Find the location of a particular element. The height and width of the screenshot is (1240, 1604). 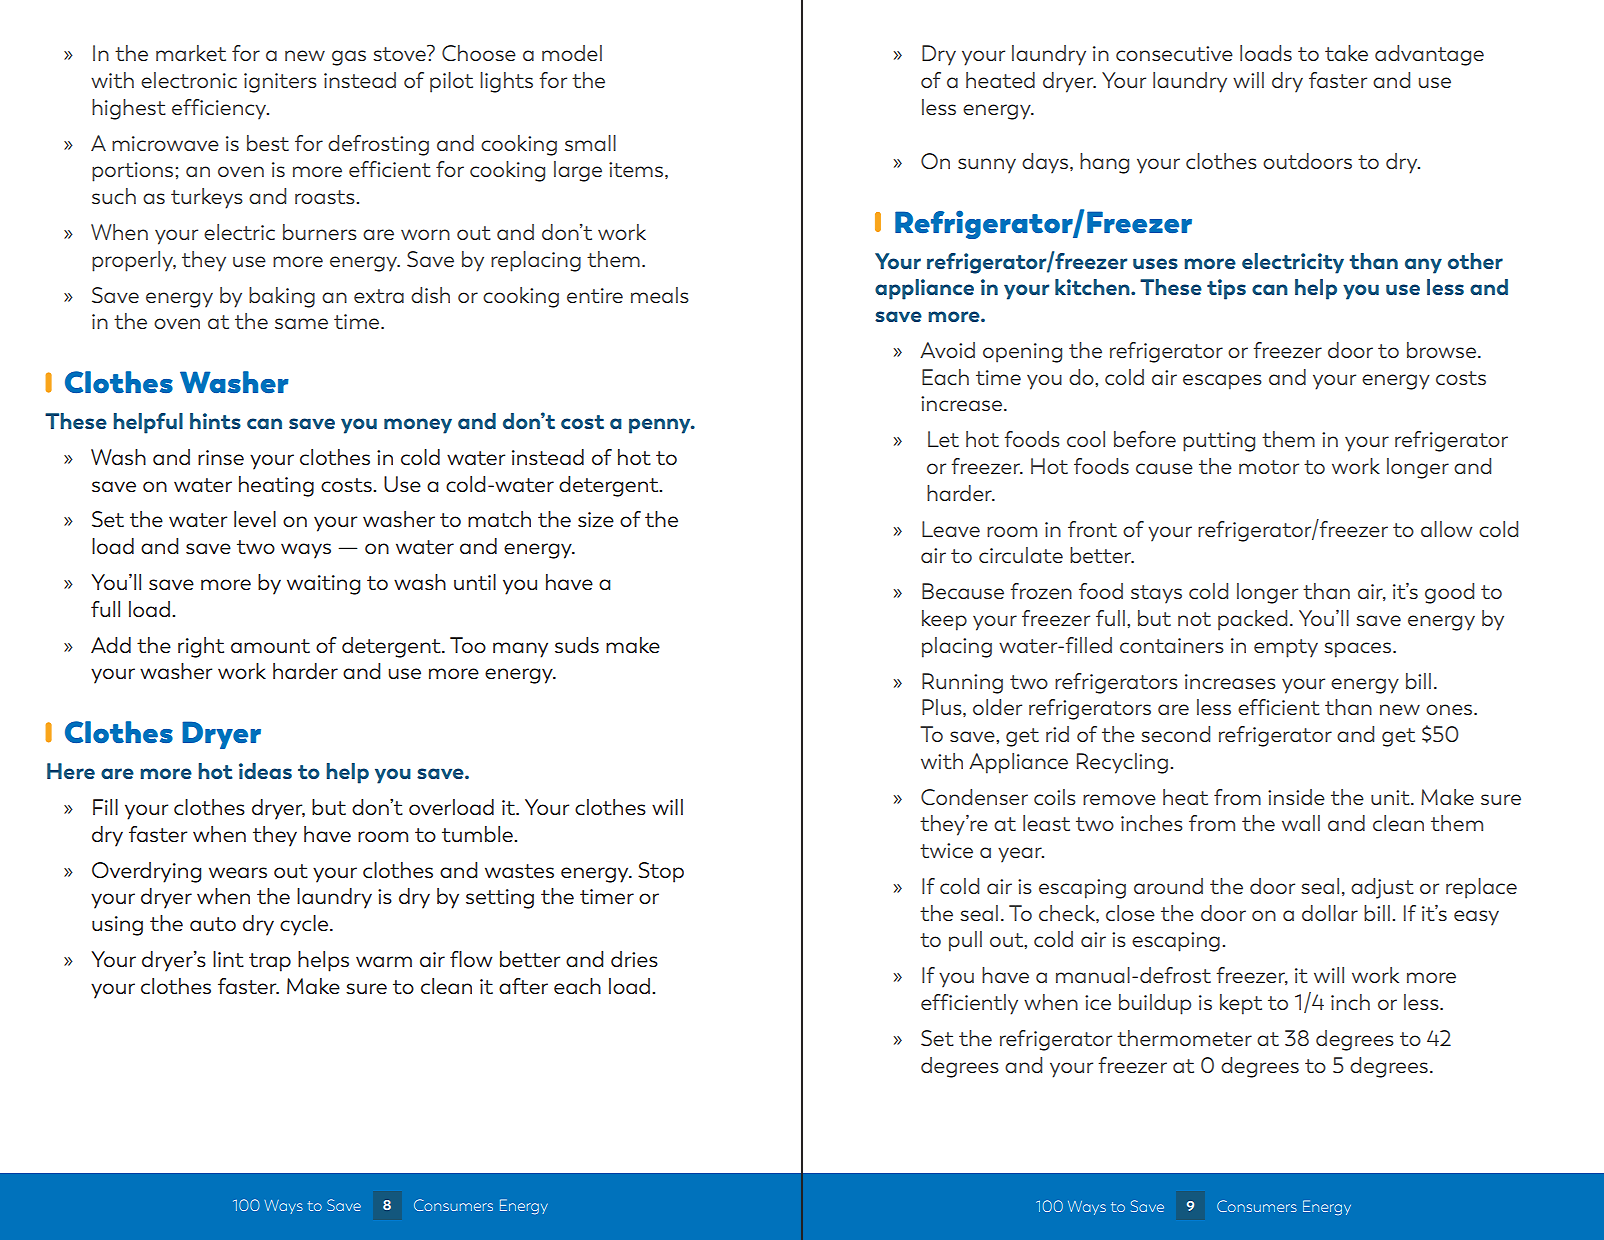

trap is located at coordinates (270, 962).
